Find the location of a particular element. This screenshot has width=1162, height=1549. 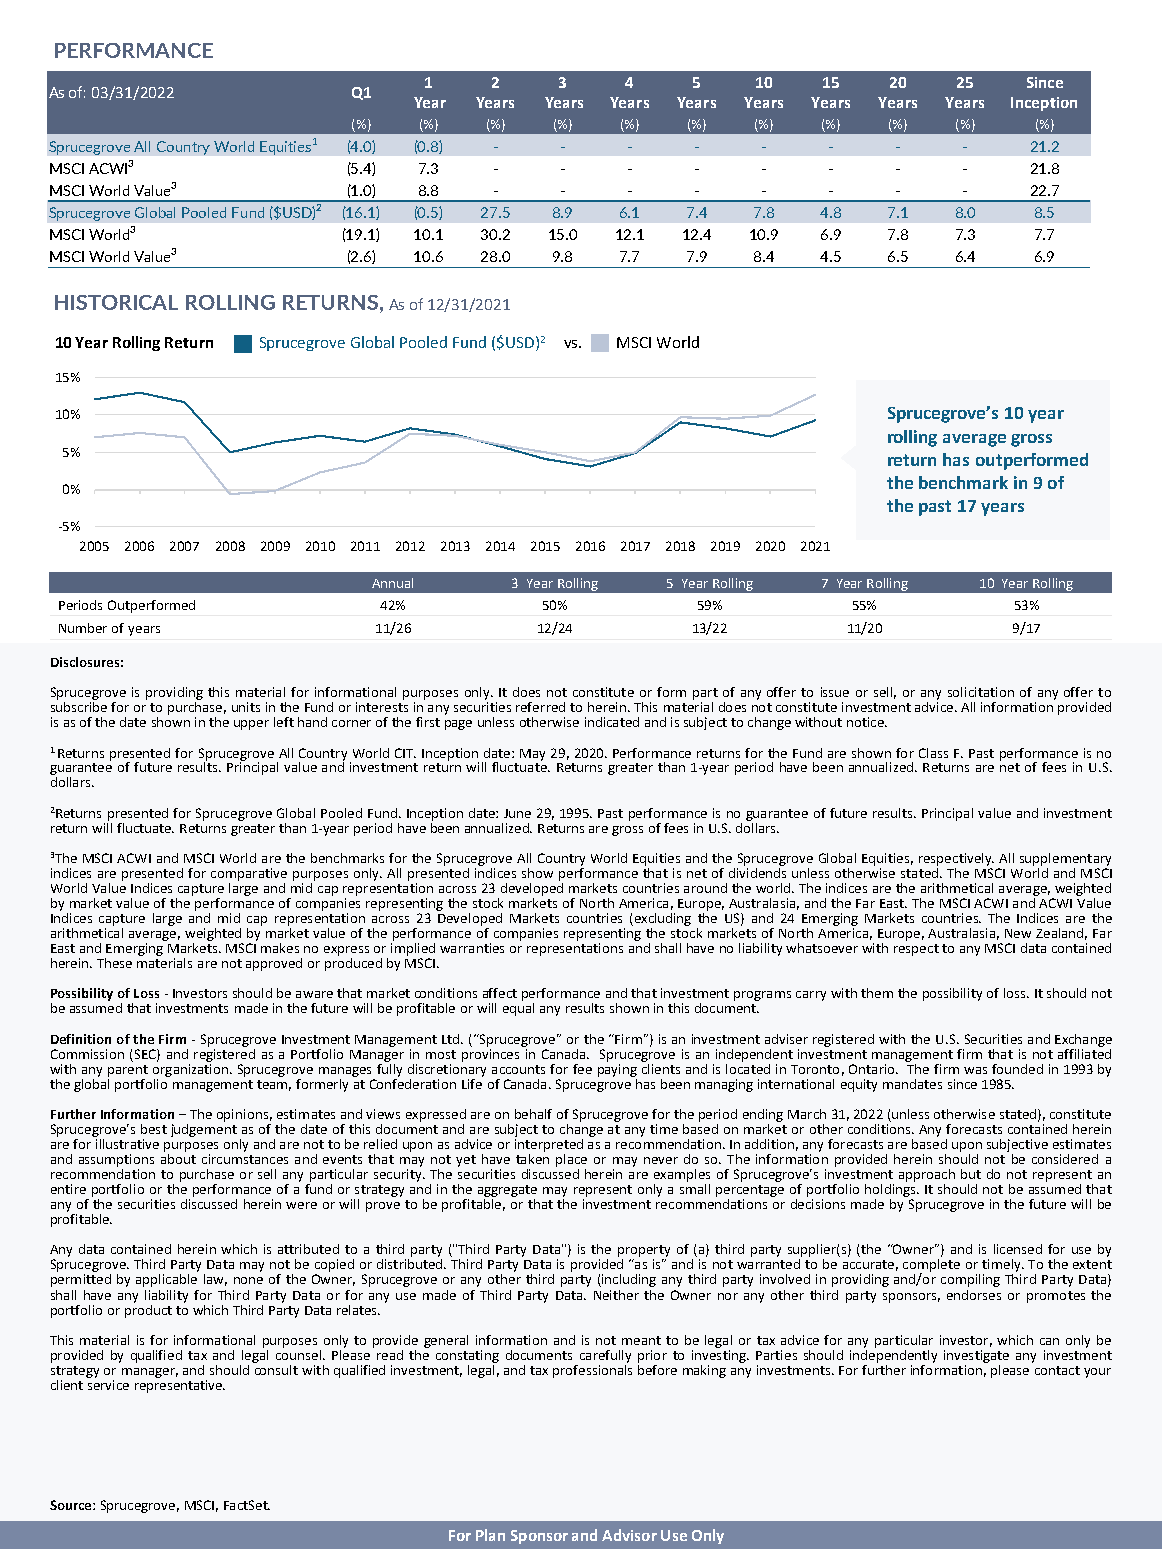

place is located at coordinates (571, 1160).
